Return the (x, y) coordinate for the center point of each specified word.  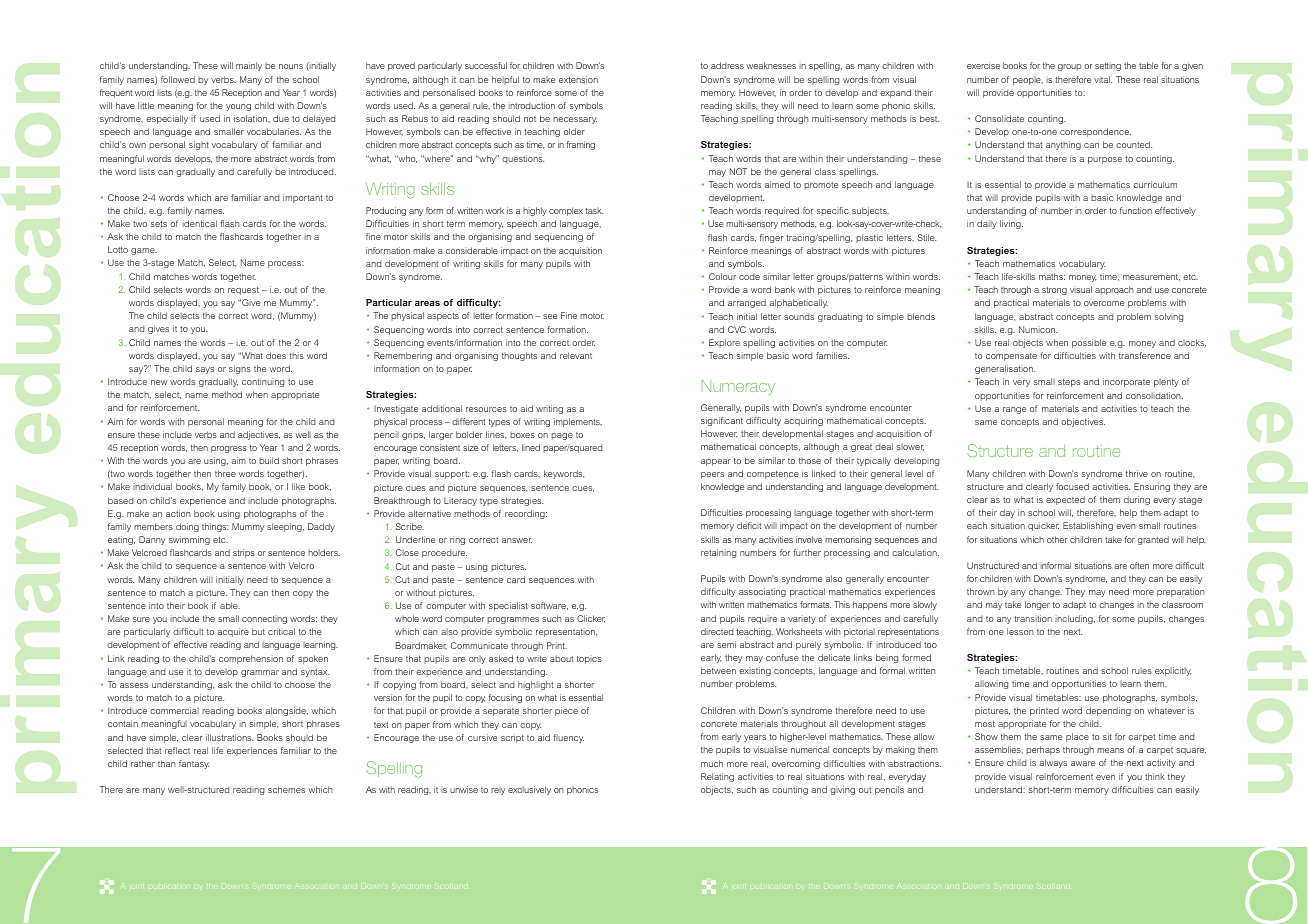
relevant (576, 355)
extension (578, 79)
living (1011, 224)
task (594, 211)
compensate (1011, 357)
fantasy (194, 764)
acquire (233, 632)
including (1075, 619)
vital (1103, 79)
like (298, 486)
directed (717, 631)
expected (1065, 500)
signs (240, 369)
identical (199, 223)
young (238, 107)
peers (712, 475)
